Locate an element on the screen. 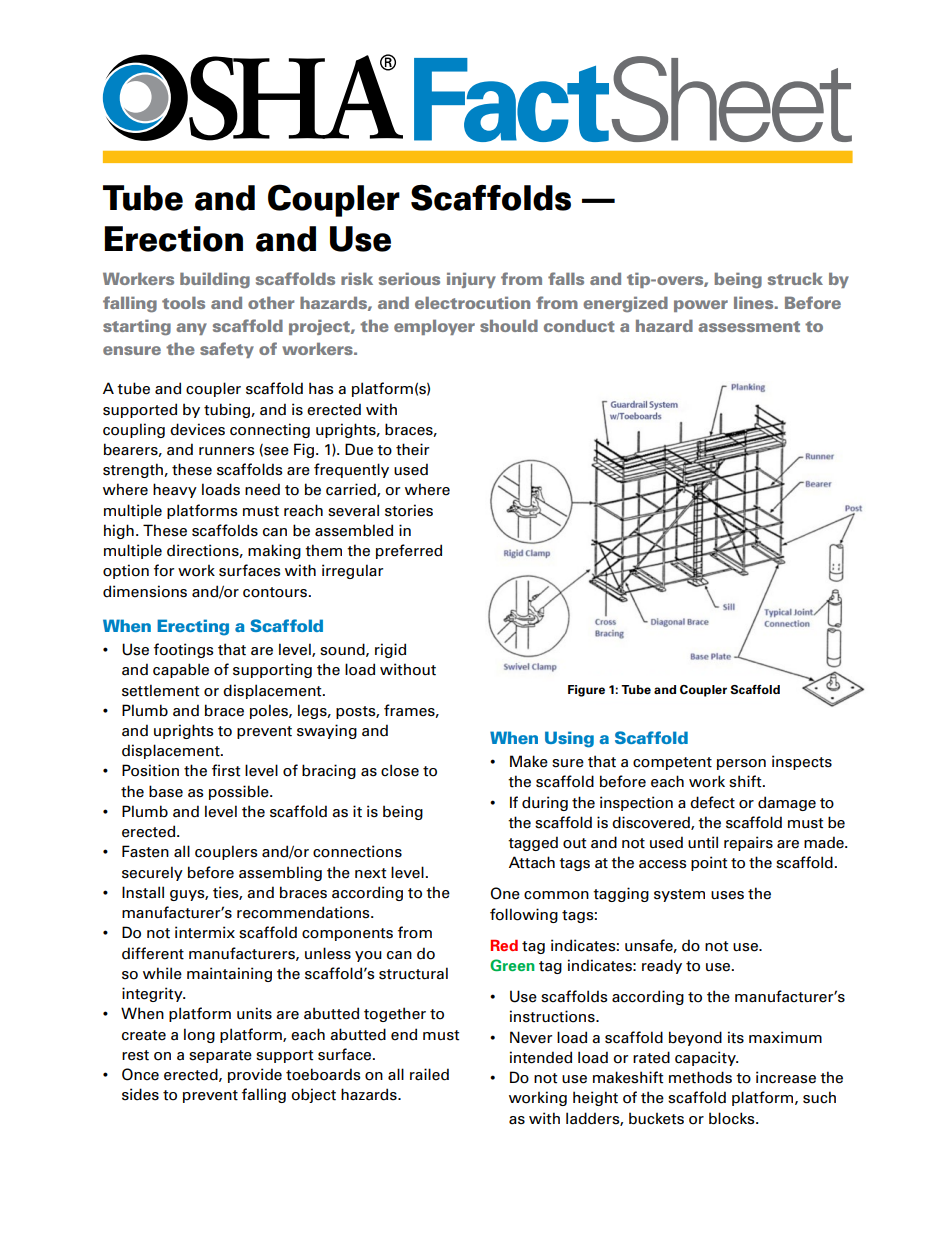 The image size is (952, 1233). intermix is located at coordinates (205, 932).
